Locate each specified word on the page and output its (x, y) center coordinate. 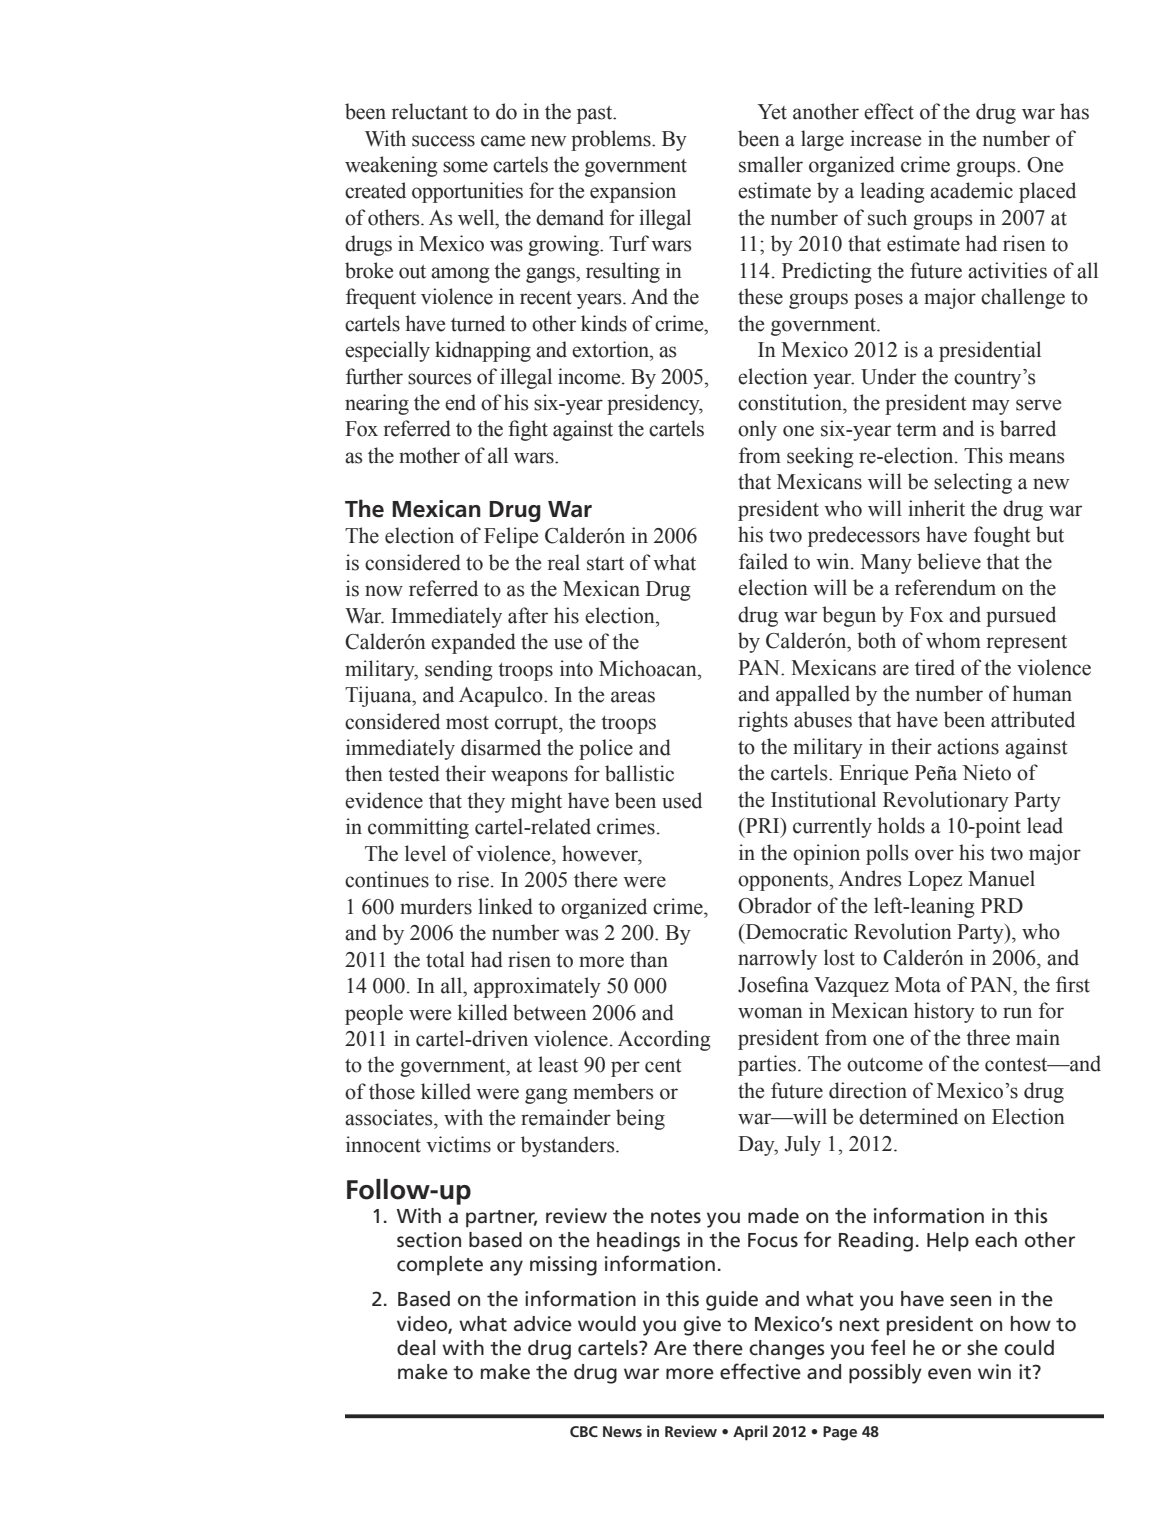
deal (416, 1348)
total (445, 959)
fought (1002, 536)
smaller (771, 164)
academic (971, 190)
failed (763, 561)
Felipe (511, 537)
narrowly (777, 959)
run (1017, 1013)
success (443, 141)
